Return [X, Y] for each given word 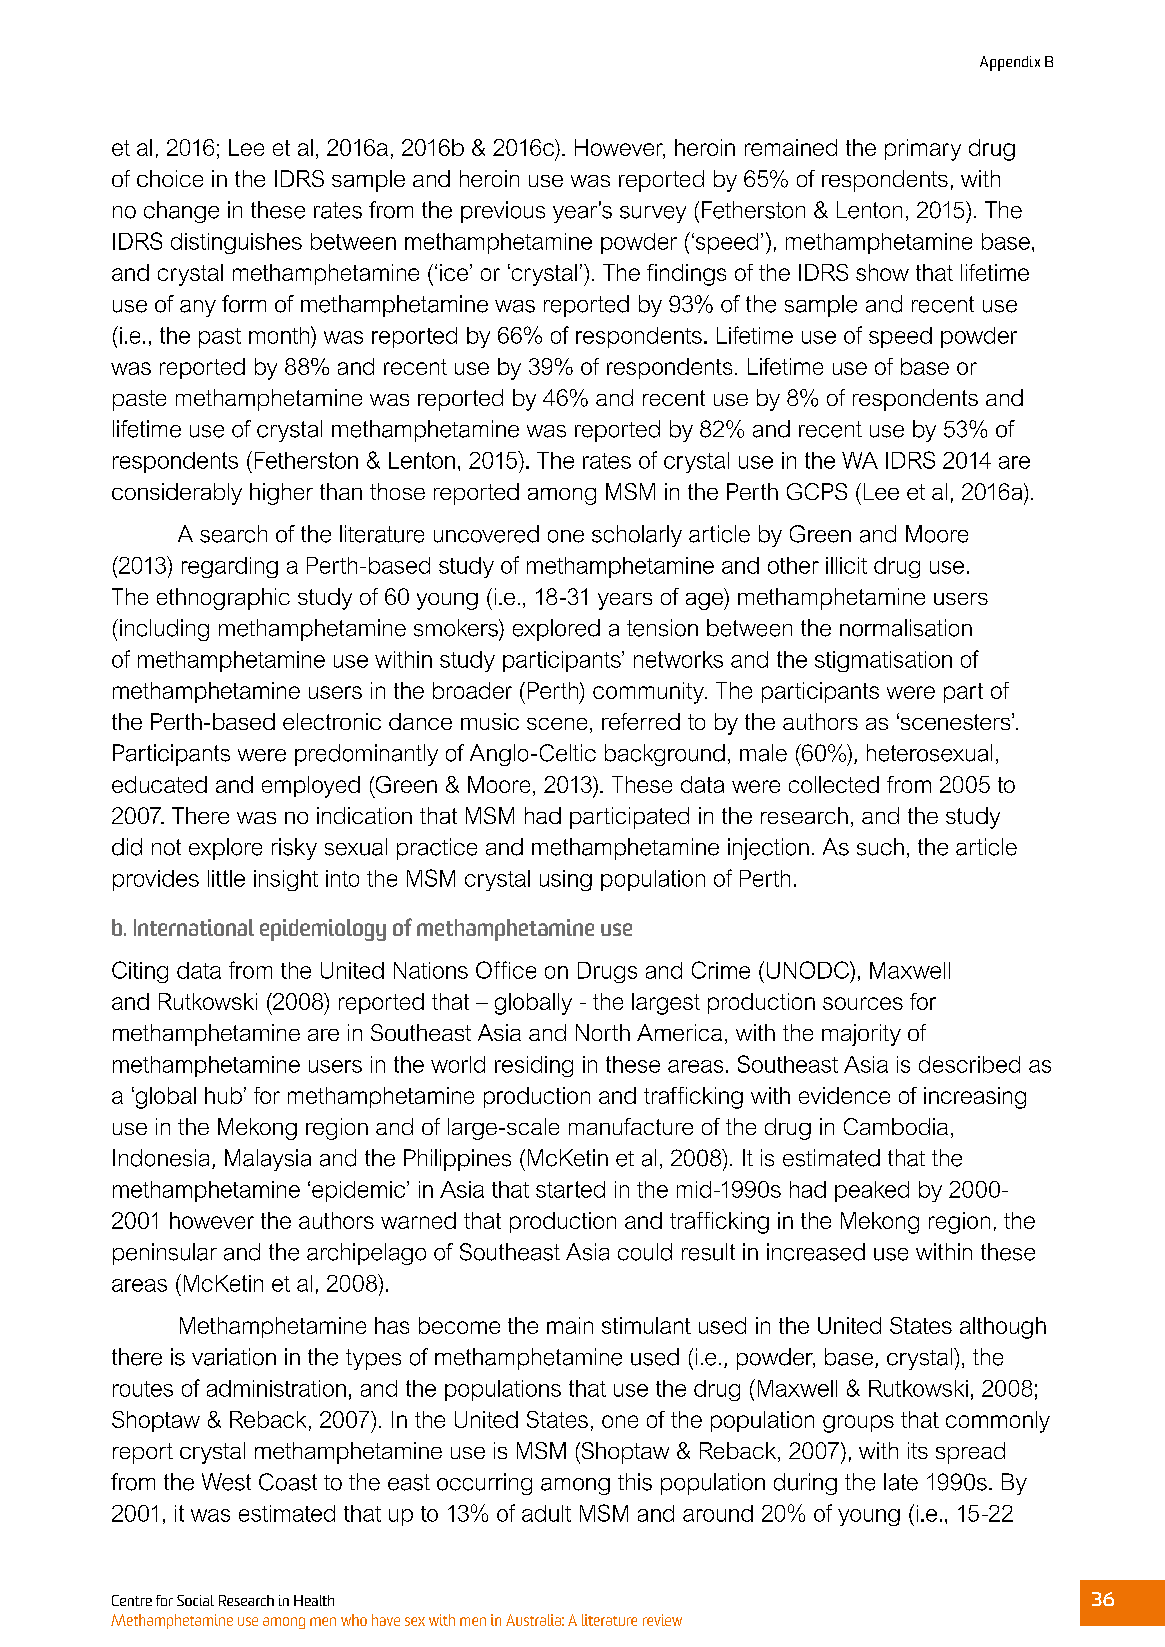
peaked [872, 1191]
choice [170, 178]
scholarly [637, 536]
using [566, 880]
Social [195, 1600]
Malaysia [268, 1160]
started [570, 1189]
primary [923, 150]
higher [281, 494]
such [880, 847]
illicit [846, 565]
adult [546, 1513]
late [901, 1482]
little [226, 878]
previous [503, 212]
